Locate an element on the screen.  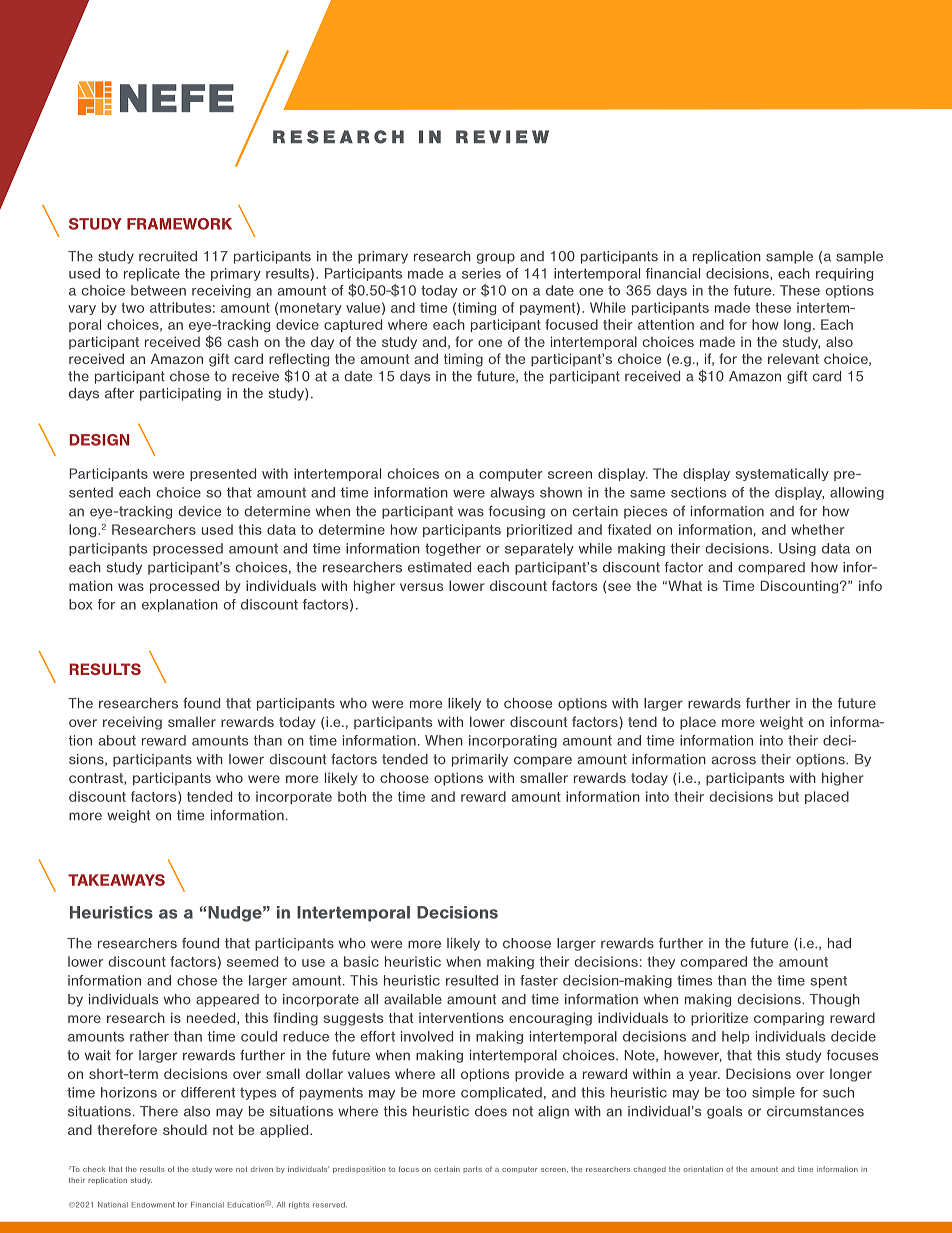
systematically is located at coordinates (782, 474).
